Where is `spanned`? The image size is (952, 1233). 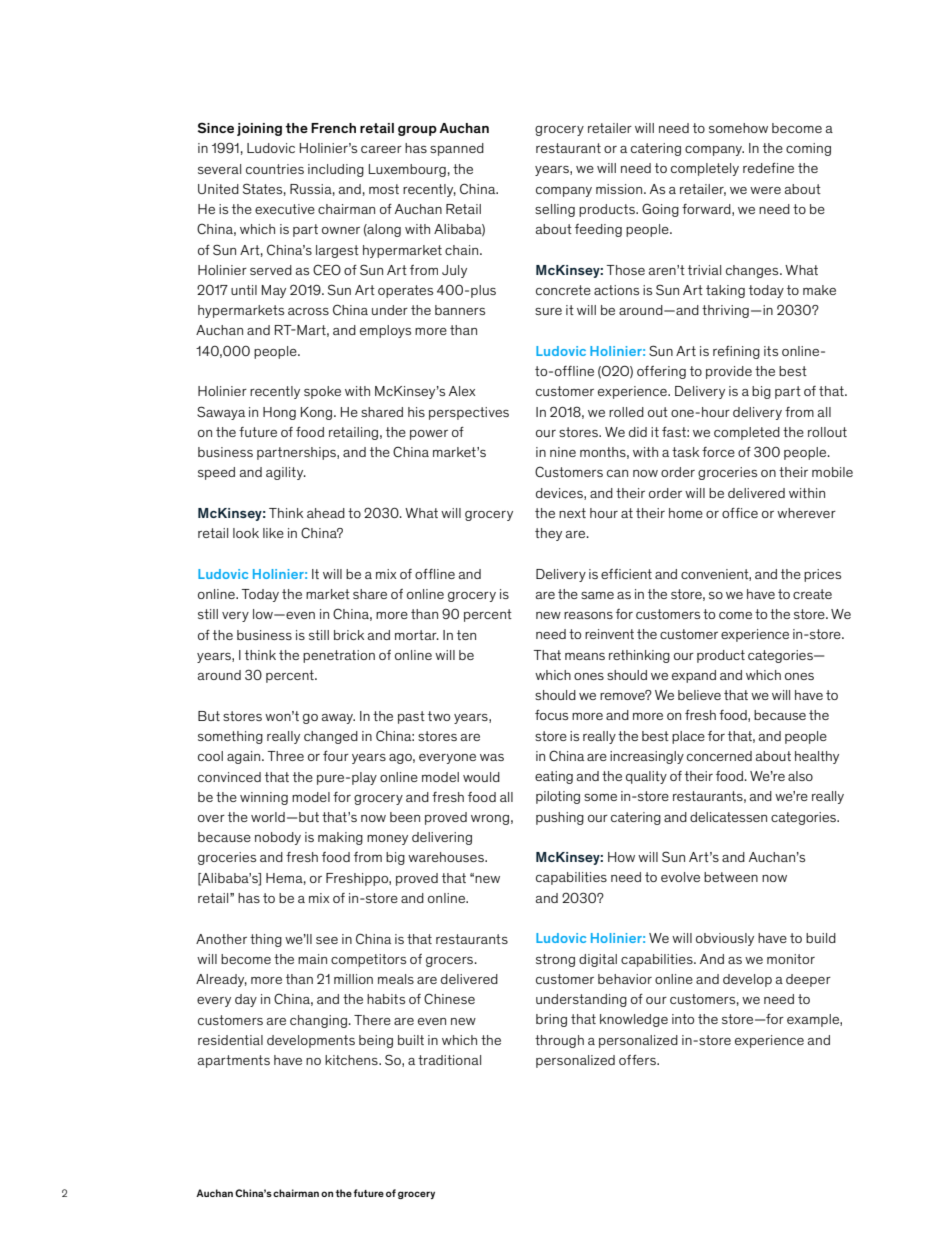 spanned is located at coordinates (457, 149).
